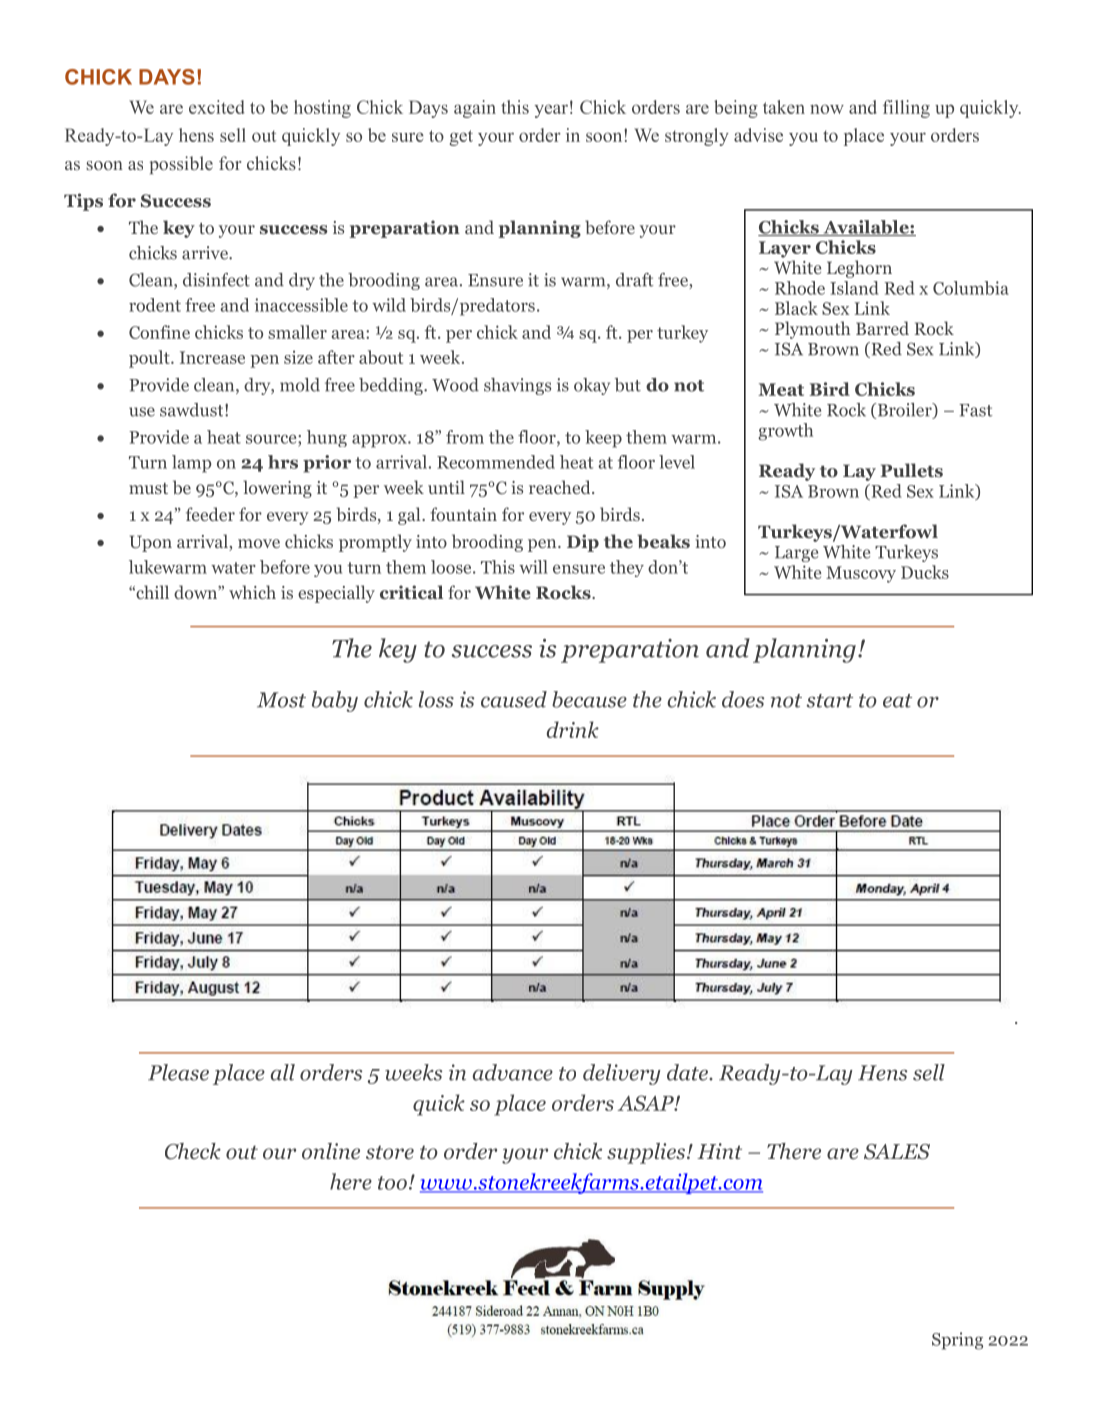 This screenshot has width=1093, height=1415. I want to click on possible, so click(181, 165).
